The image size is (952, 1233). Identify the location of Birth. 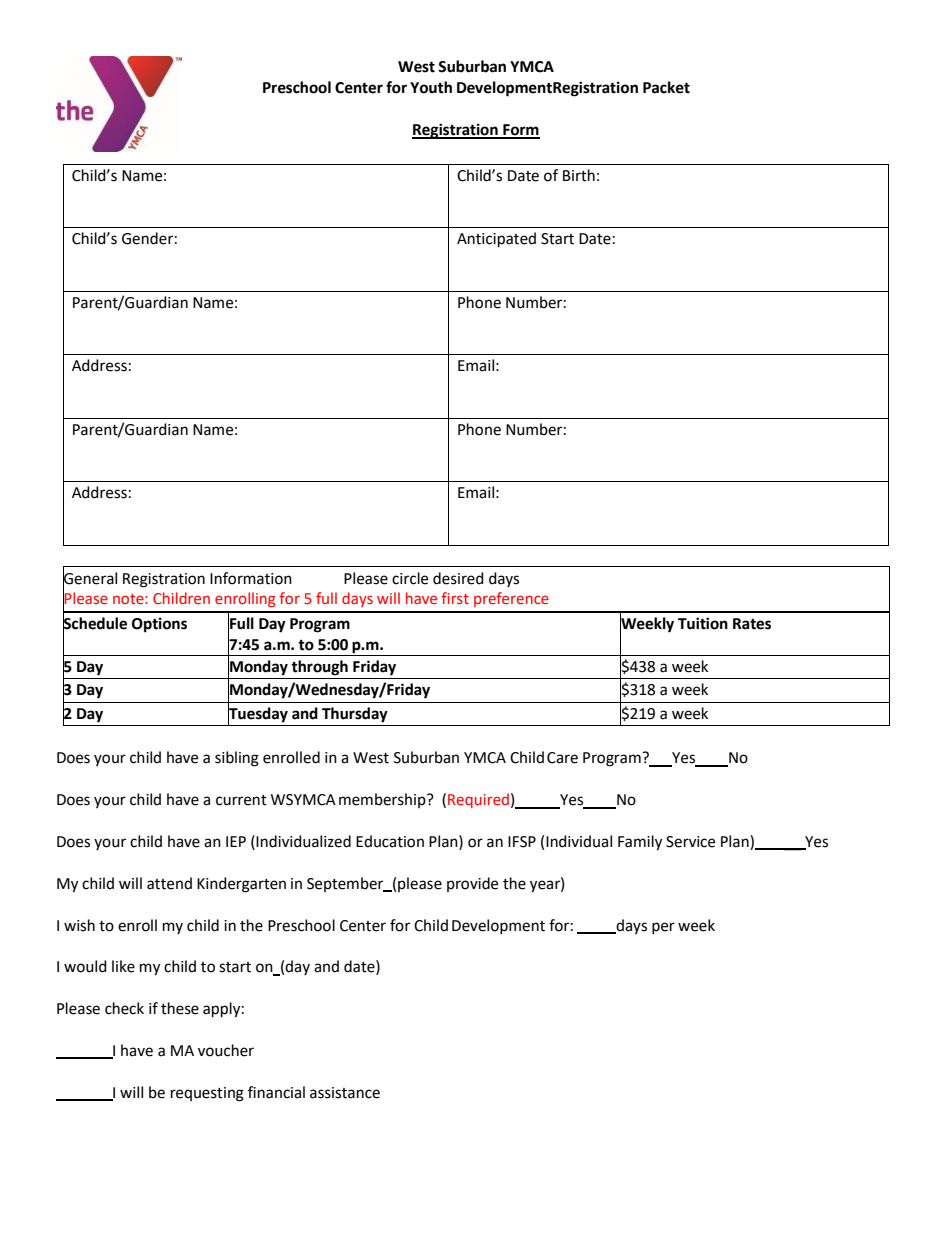
(579, 175).
